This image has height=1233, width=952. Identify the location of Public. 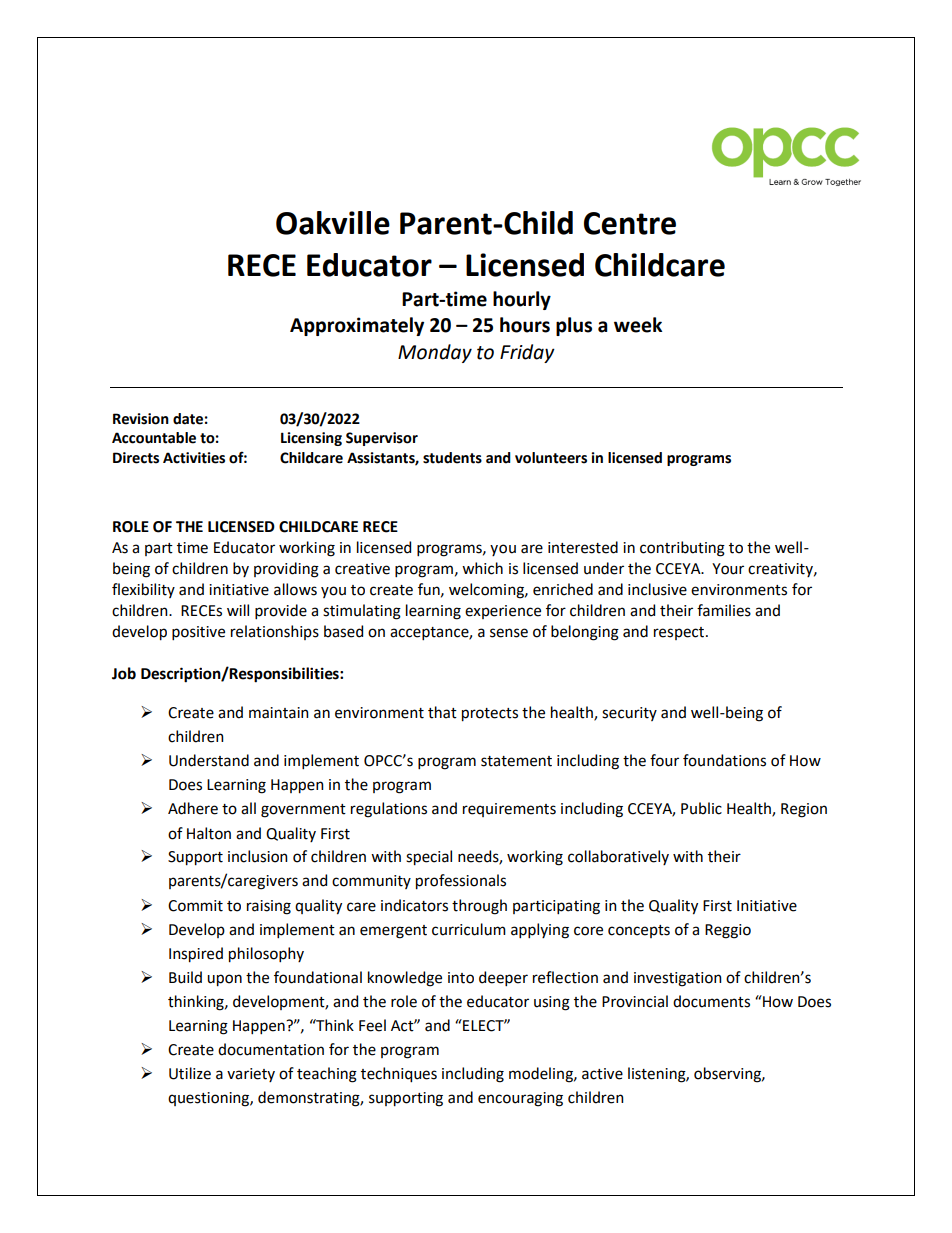
(701, 808).
